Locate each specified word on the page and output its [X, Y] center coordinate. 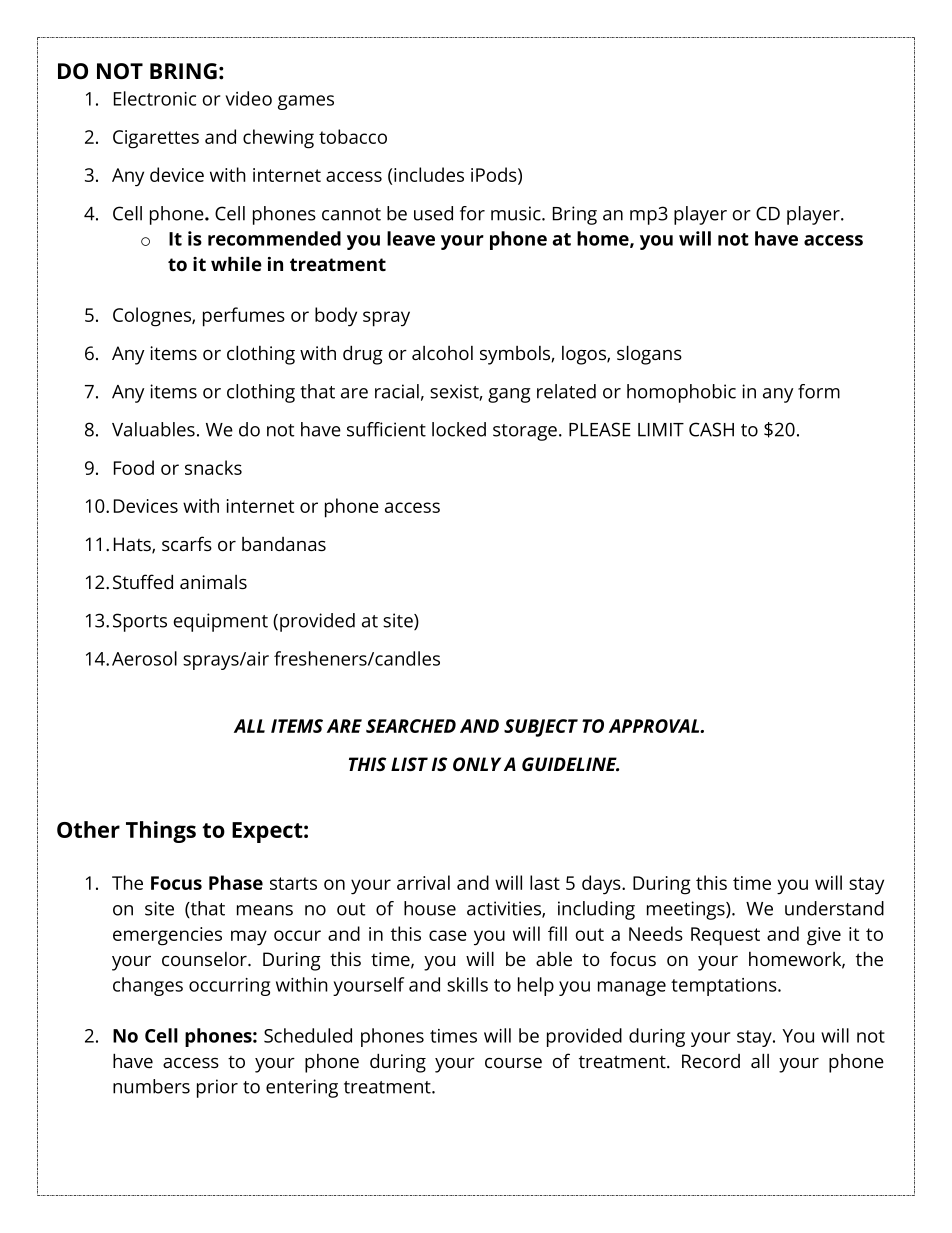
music [517, 213]
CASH [711, 429]
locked [459, 429]
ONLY [477, 764]
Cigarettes [156, 139]
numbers [151, 1086]
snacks [213, 467]
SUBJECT [541, 728]
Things [161, 832]
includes [429, 174]
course [513, 1063]
